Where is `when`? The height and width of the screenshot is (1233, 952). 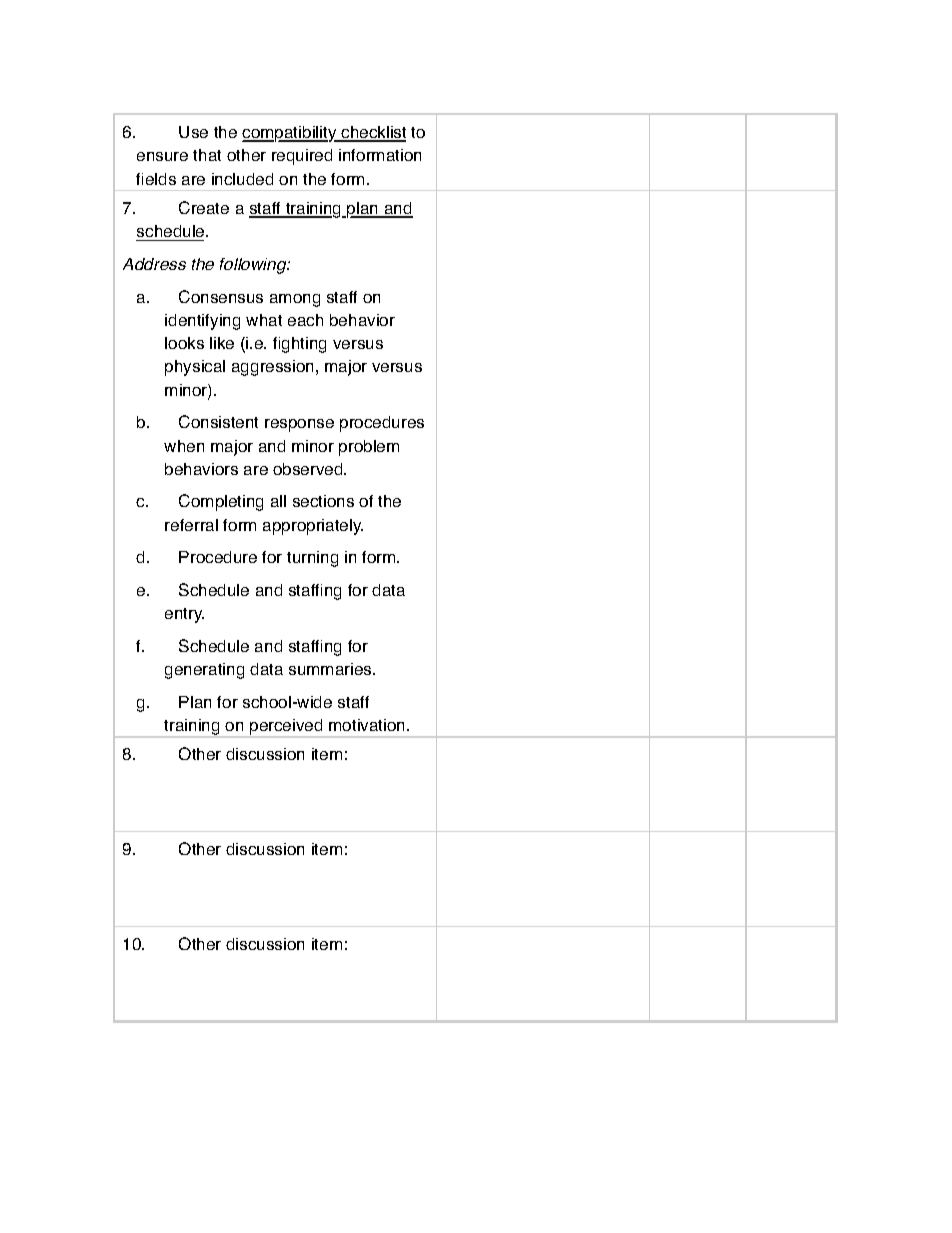
when is located at coordinates (184, 446).
